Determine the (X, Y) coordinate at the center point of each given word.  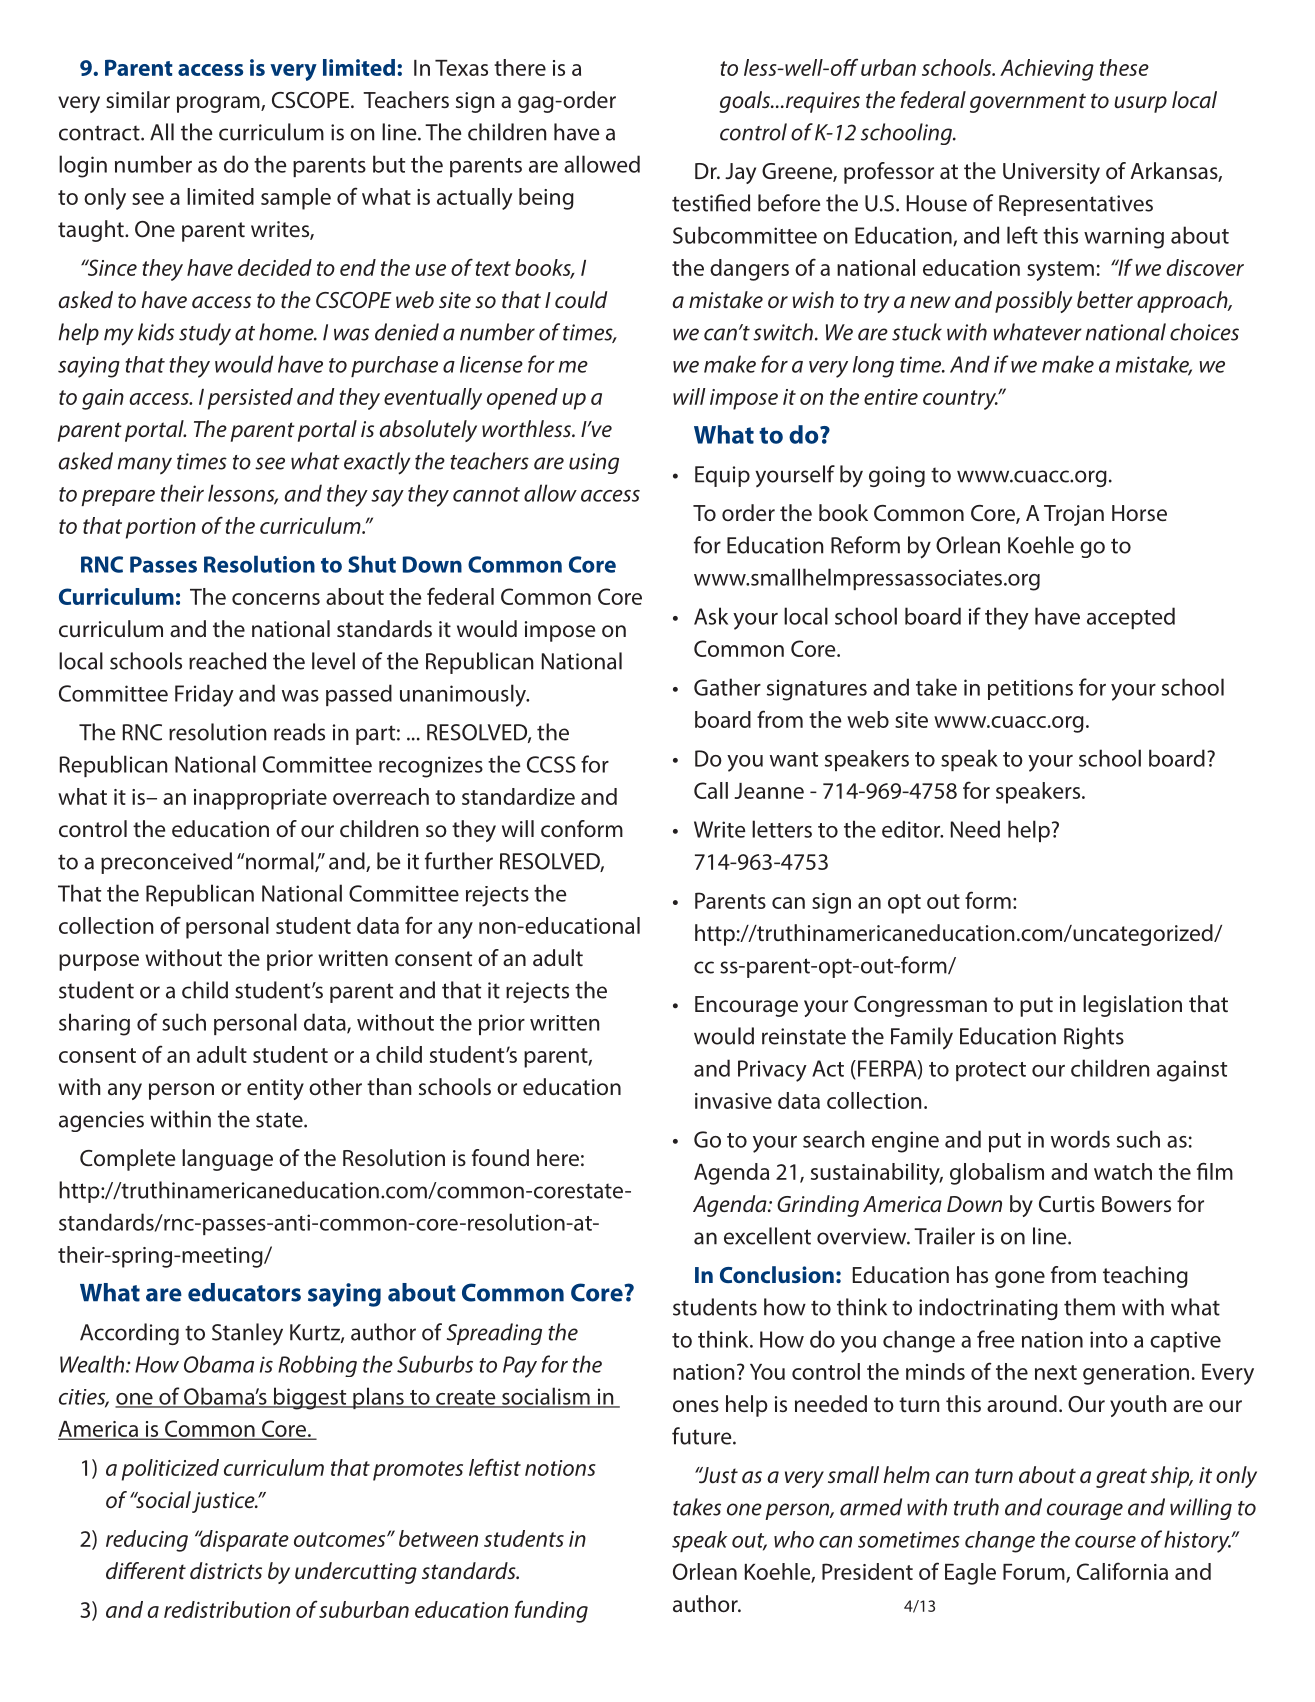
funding (551, 1611)
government (1028, 103)
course (1105, 1542)
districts (226, 1571)
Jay (740, 173)
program (219, 104)
